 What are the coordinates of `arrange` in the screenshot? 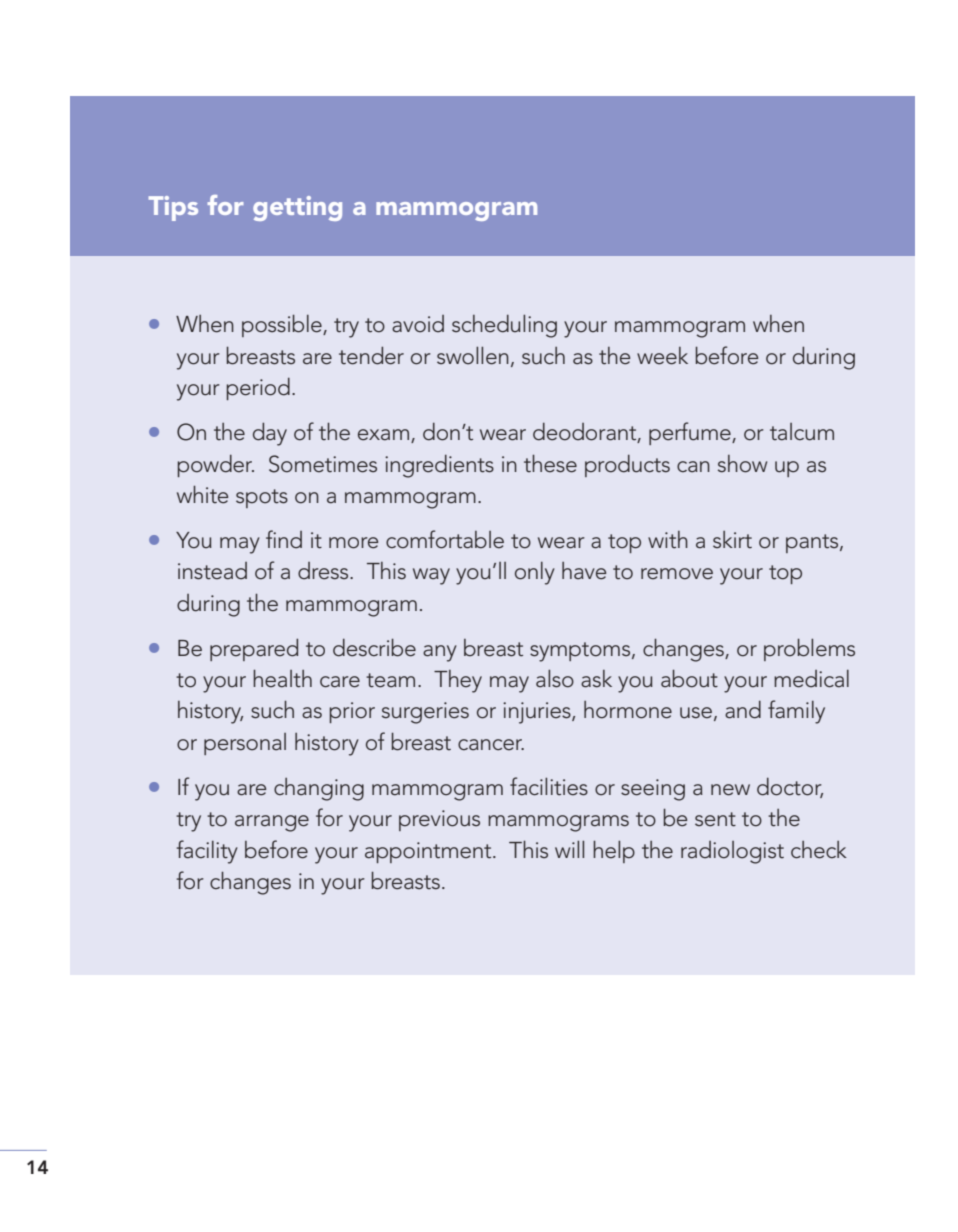 It's located at (272, 823).
